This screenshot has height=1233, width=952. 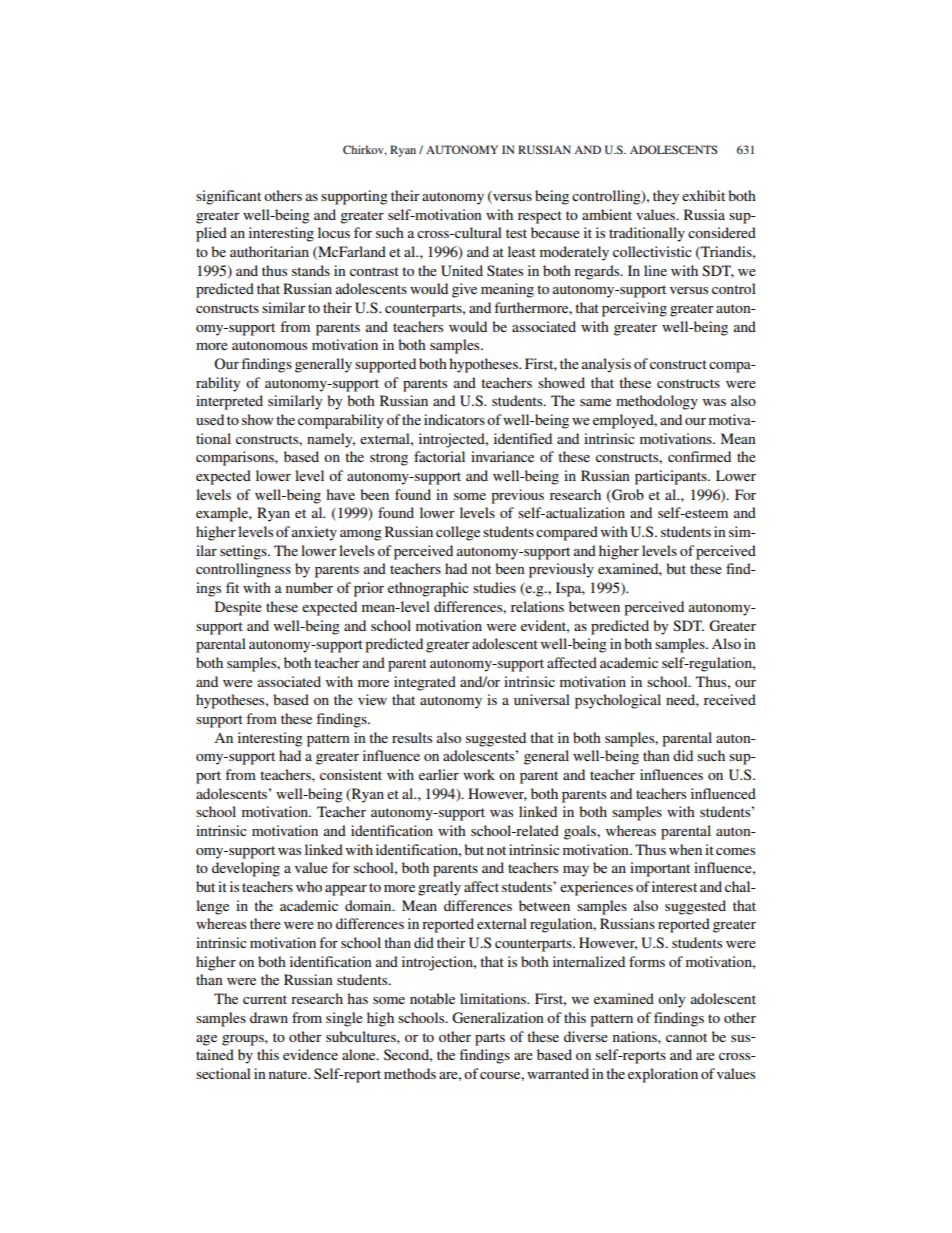 I want to click on drawn, so click(x=269, y=1017).
